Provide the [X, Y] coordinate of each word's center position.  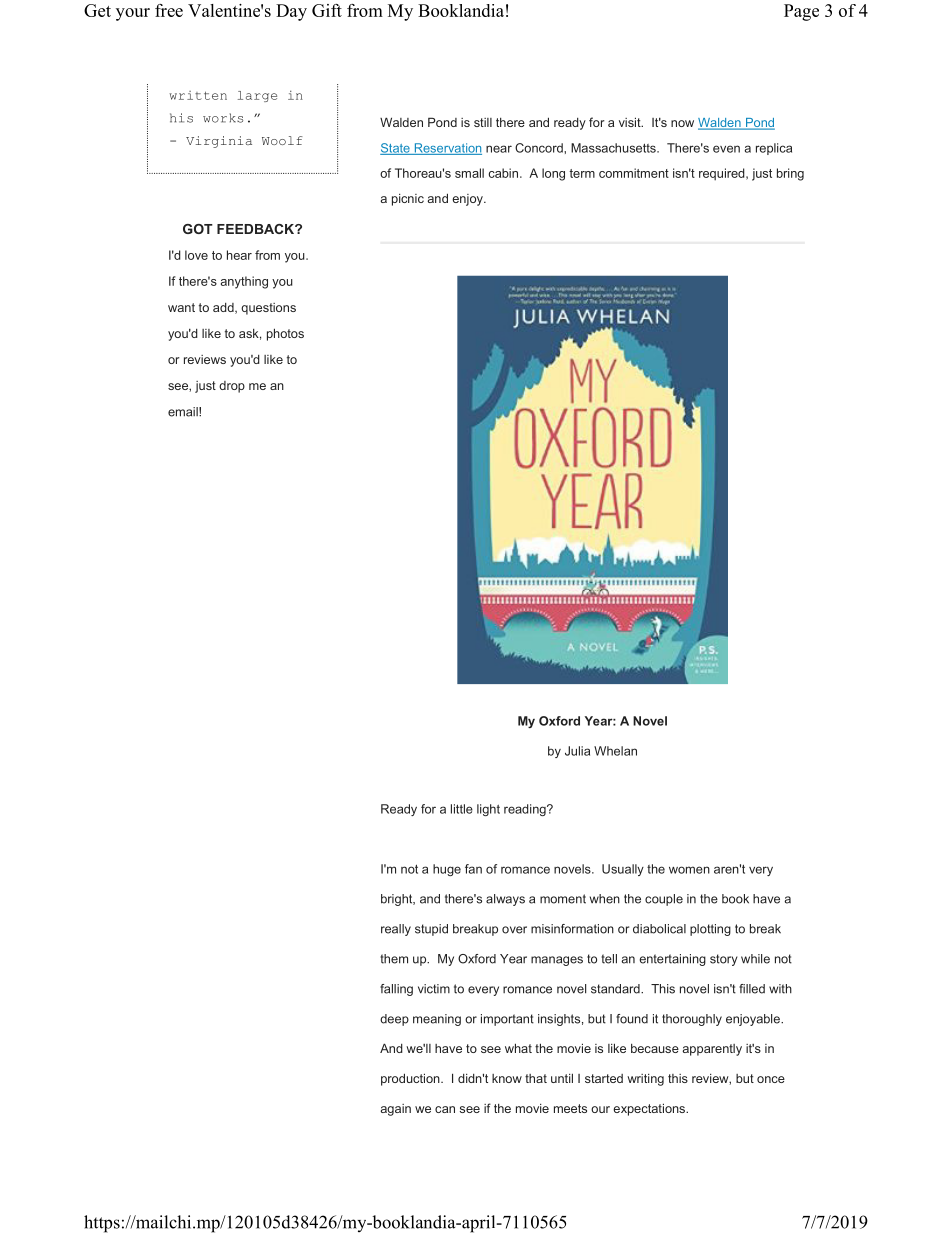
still [483, 122]
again [395, 1110]
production [411, 1079]
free [169, 10]
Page [801, 12]
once [771, 1079]
